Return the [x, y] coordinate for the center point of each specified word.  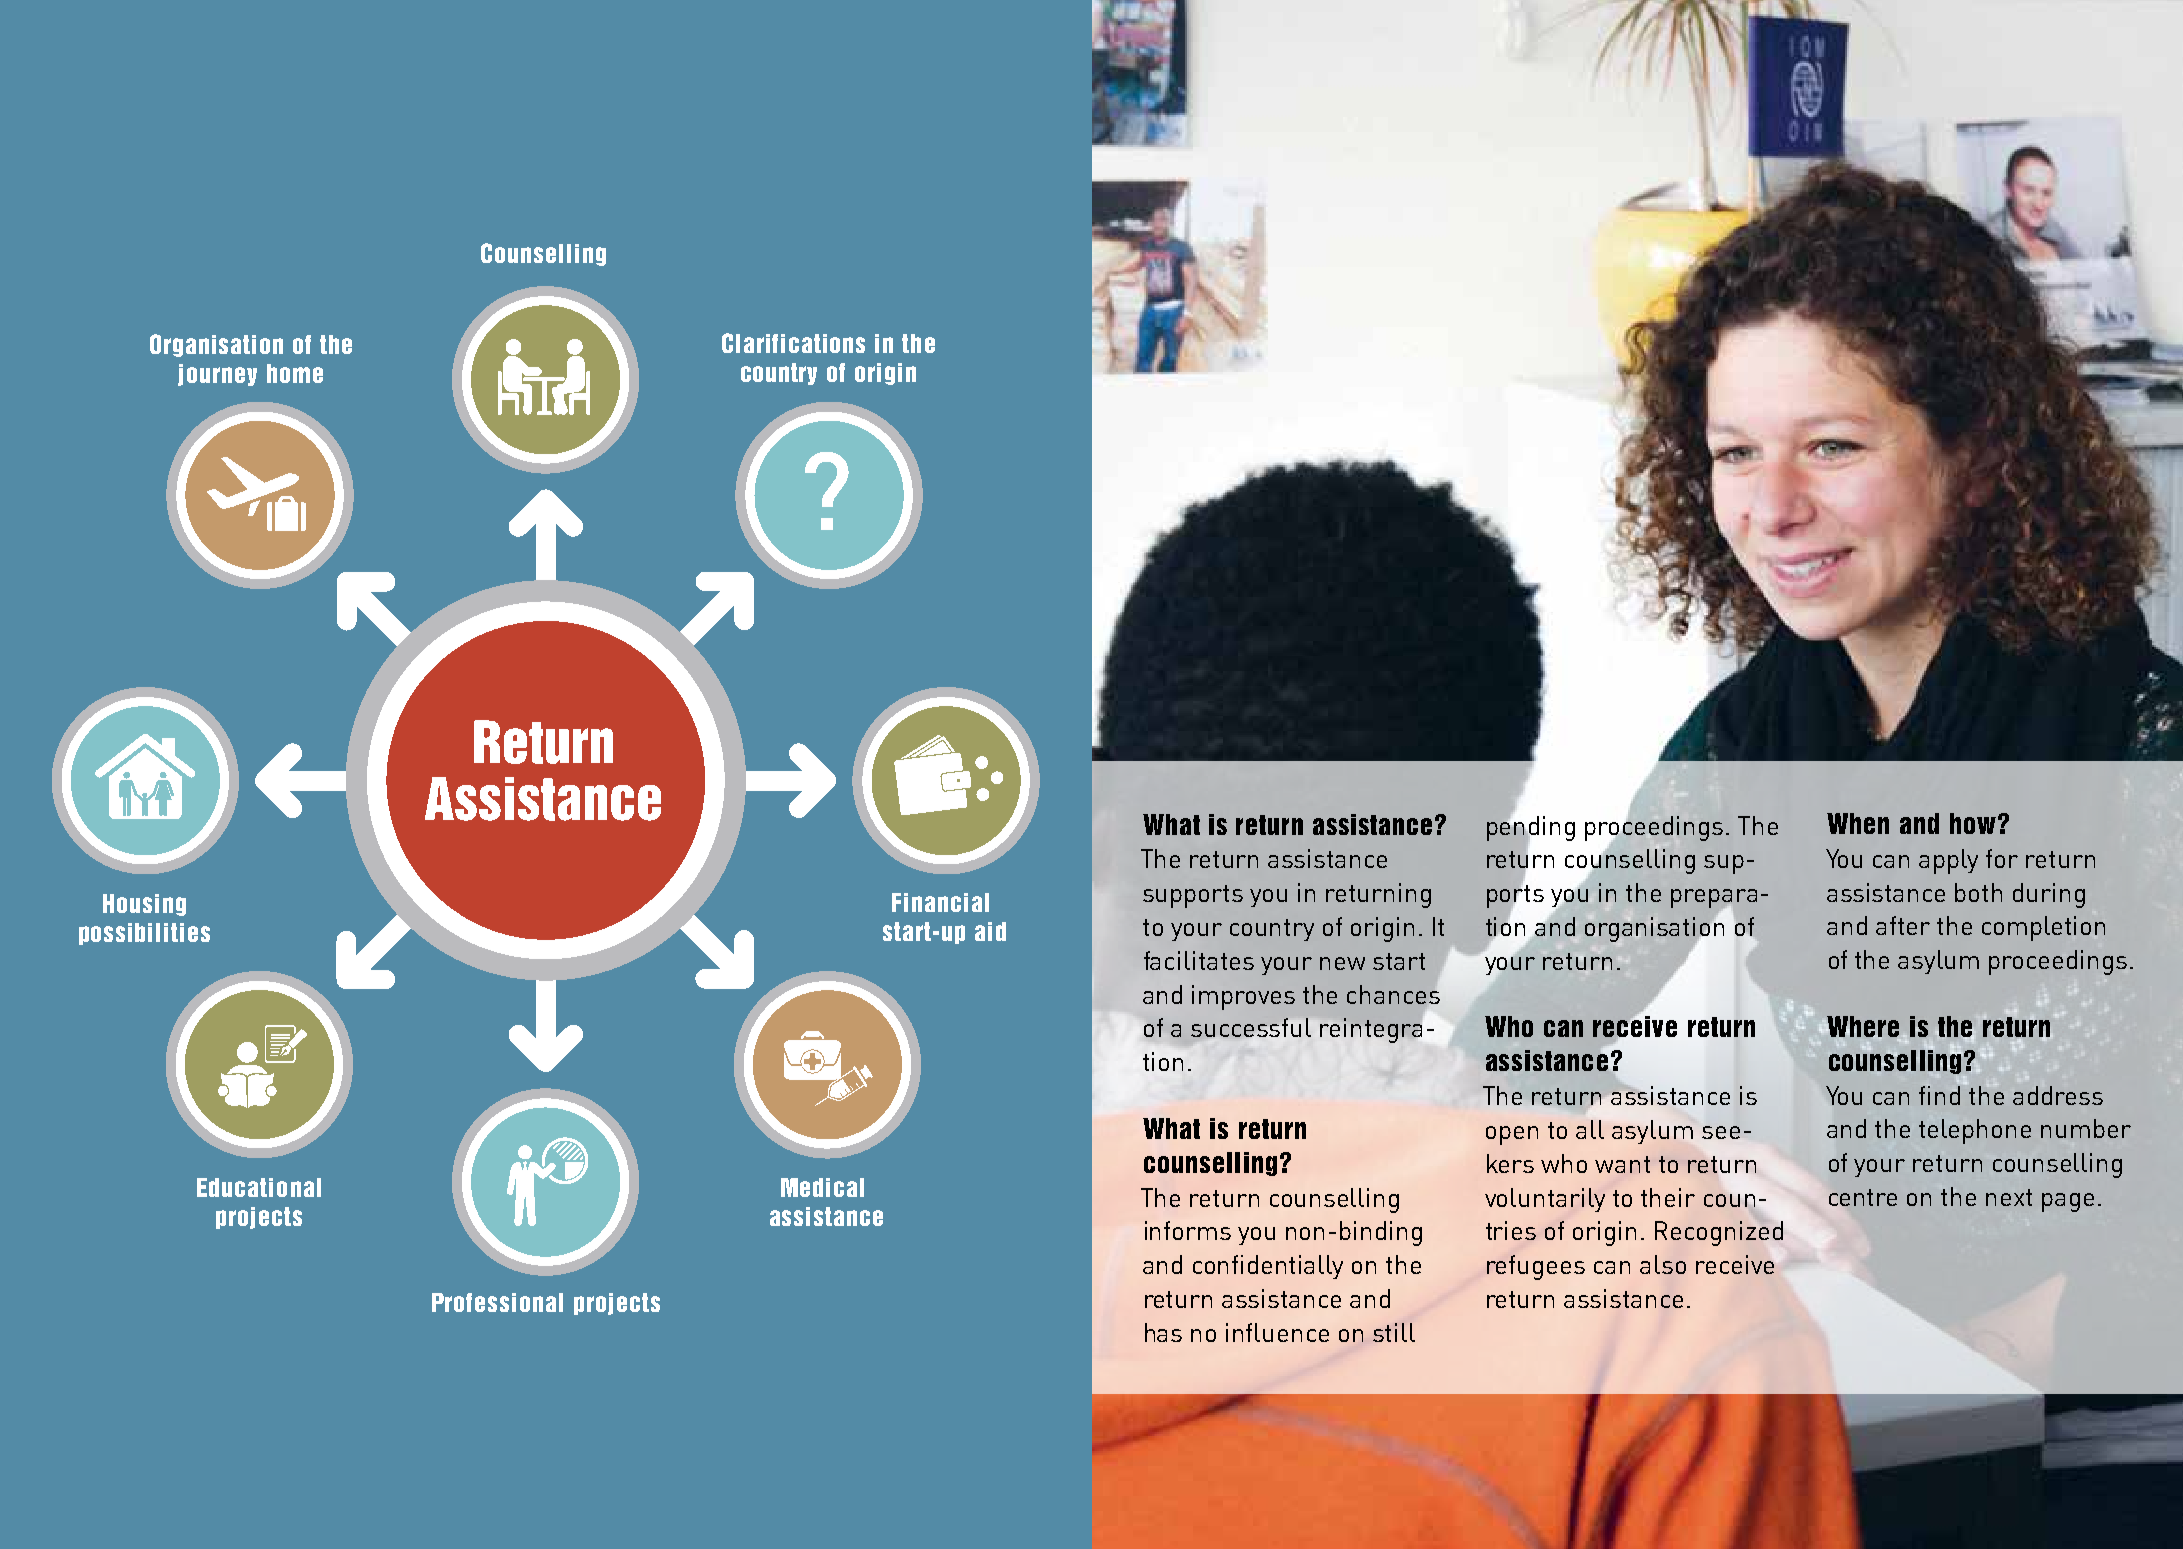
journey [217, 375]
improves [1243, 997]
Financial [940, 902]
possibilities [144, 934]
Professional [497, 1302]
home [295, 373]
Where [1862, 1026]
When [1858, 823]
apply [1948, 861]
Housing [144, 905]
